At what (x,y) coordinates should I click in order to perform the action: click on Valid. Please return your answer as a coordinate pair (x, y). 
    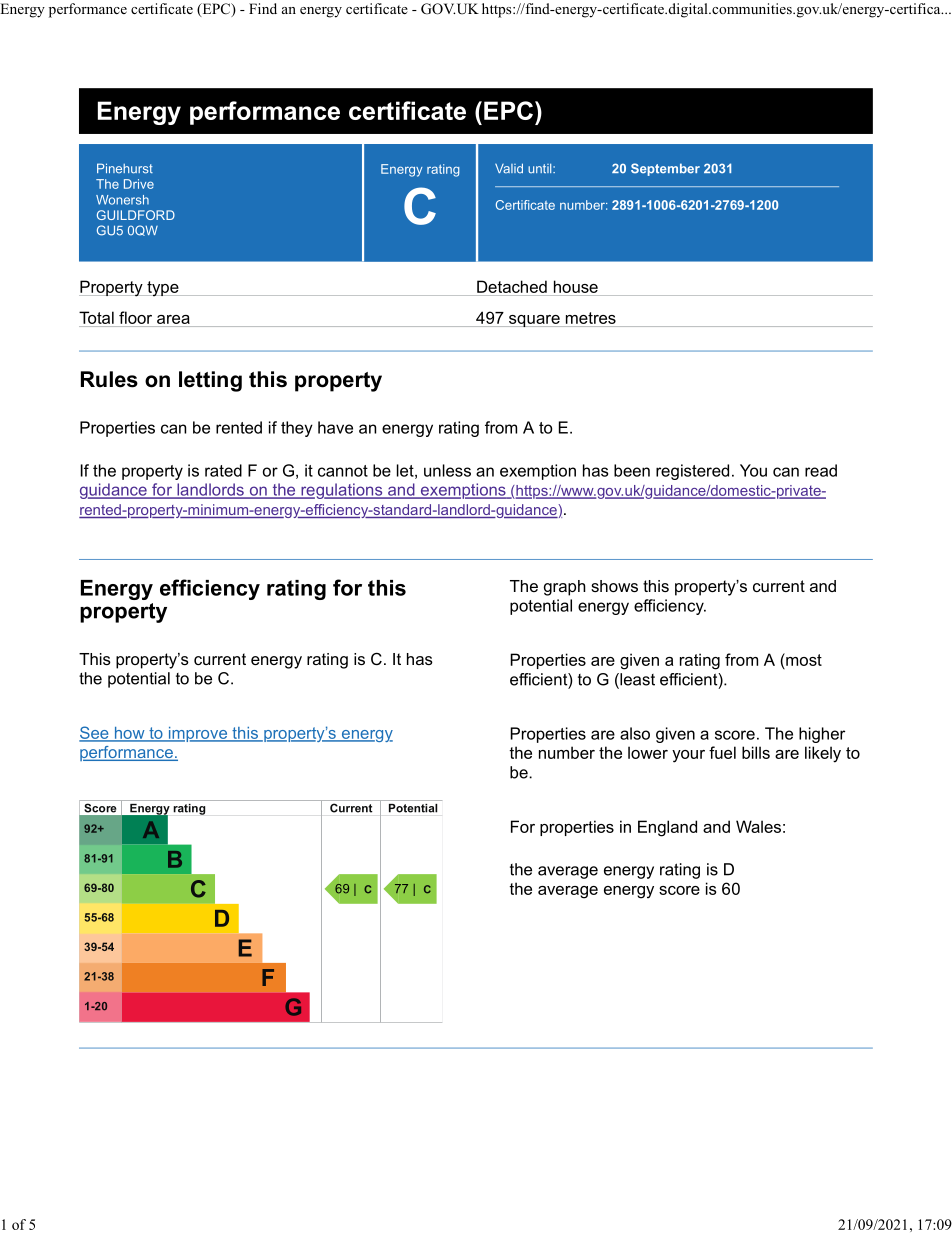
    Looking at the image, I should click on (509, 168).
